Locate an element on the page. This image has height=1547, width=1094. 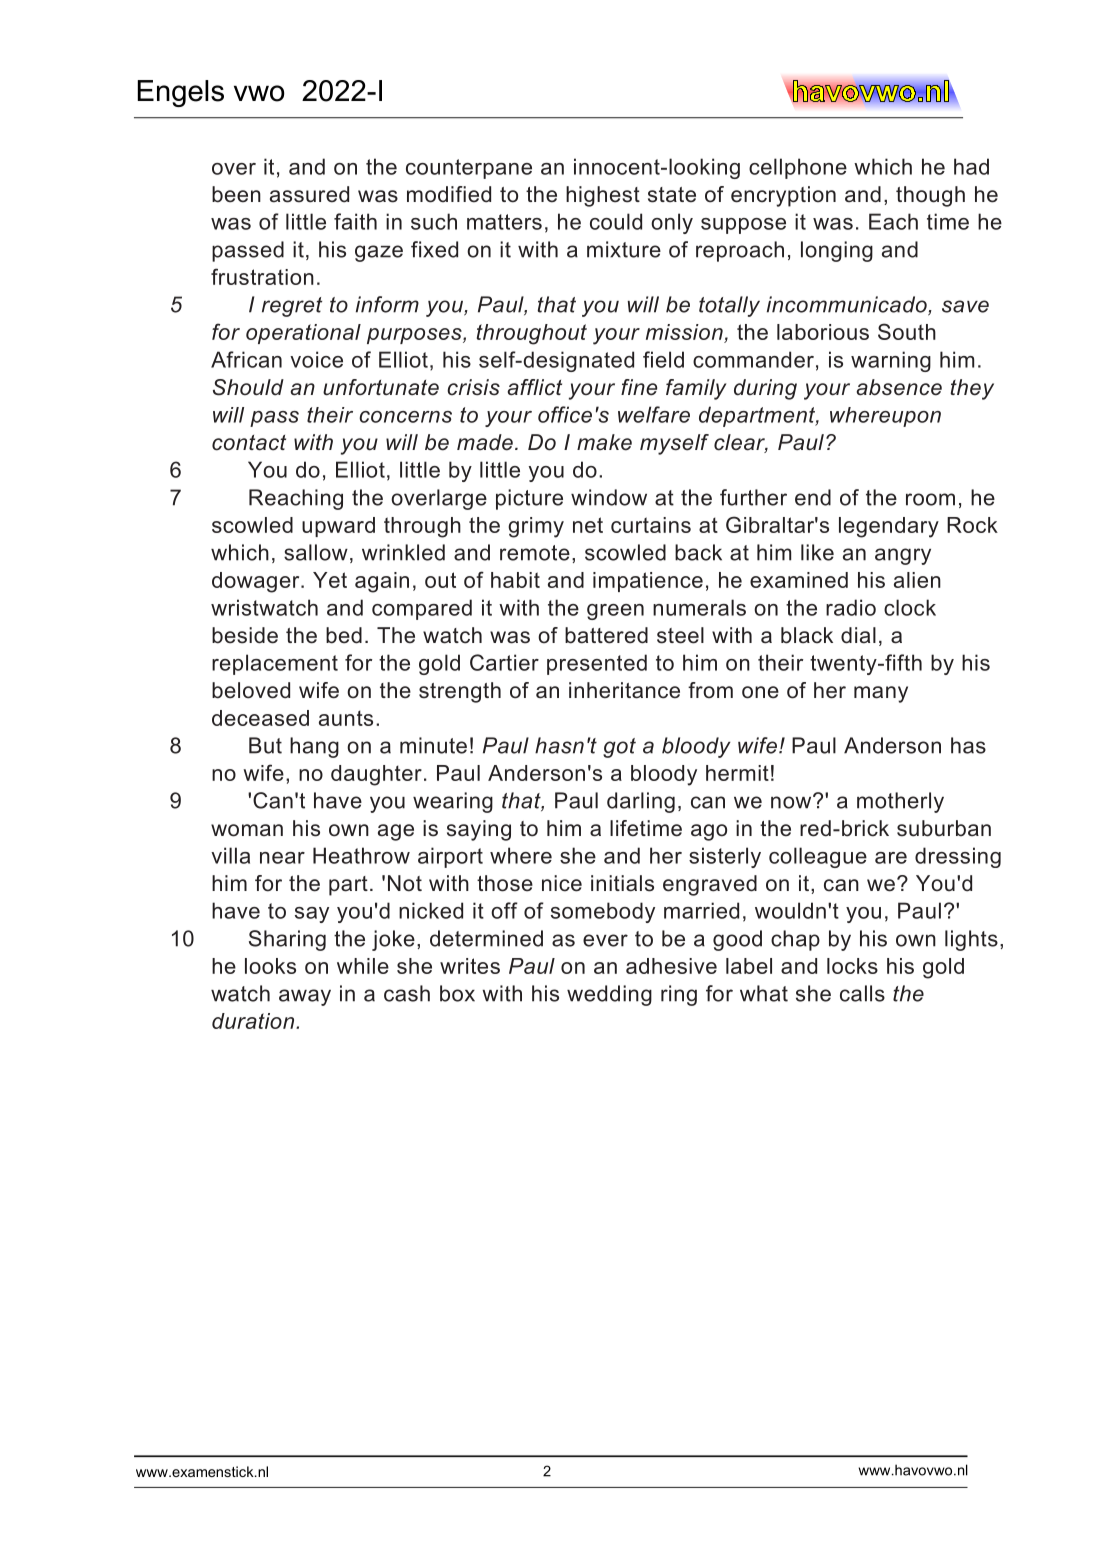
away is located at coordinates (305, 997).
